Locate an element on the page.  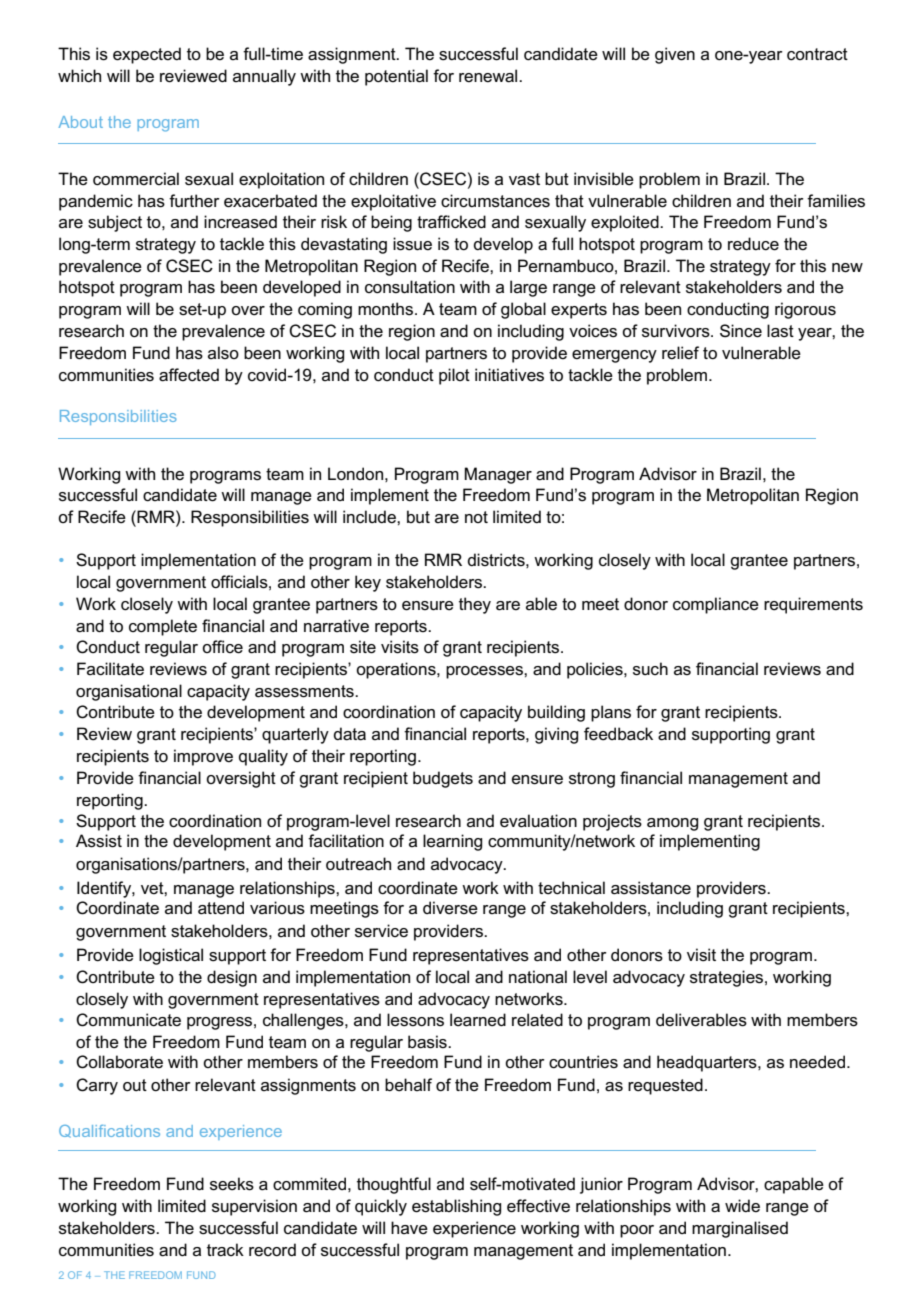
expected is located at coordinates (147, 55).
